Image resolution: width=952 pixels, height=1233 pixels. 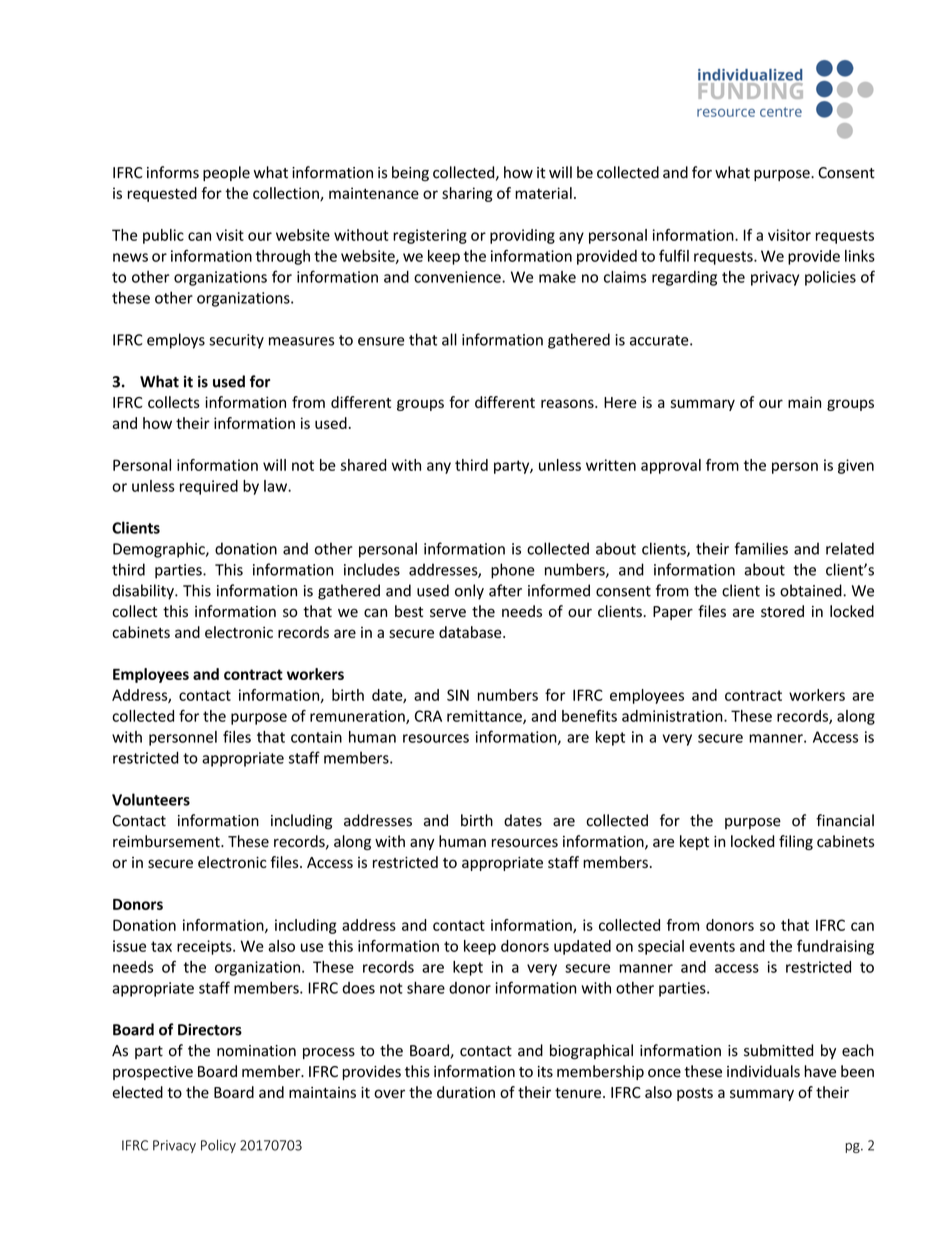 What do you see at coordinates (466, 1092) in the screenshot?
I see `duration` at bounding box center [466, 1092].
